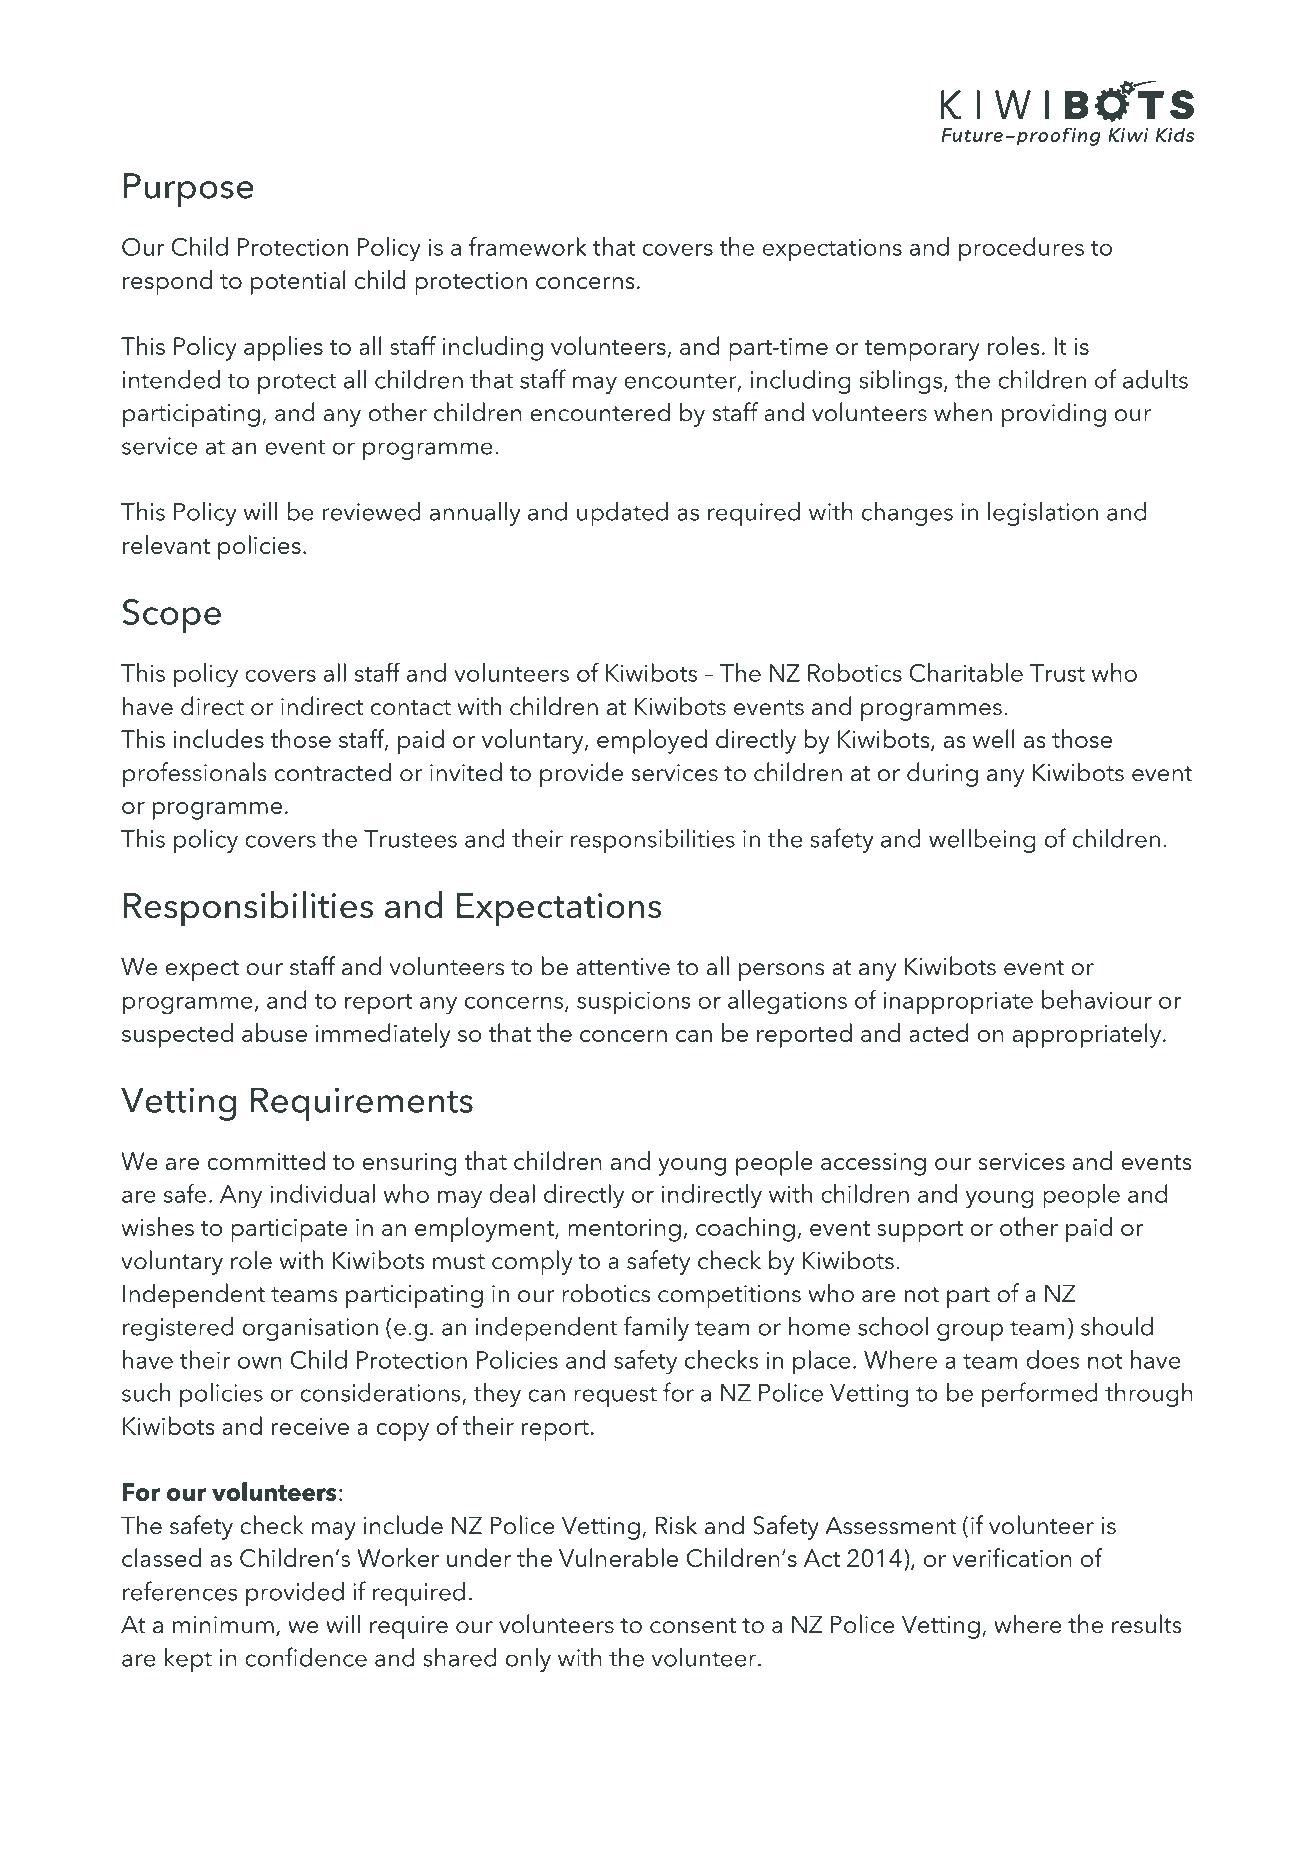  Describe the element at coordinates (1097, 999) in the page. I see `behaviour` at that location.
